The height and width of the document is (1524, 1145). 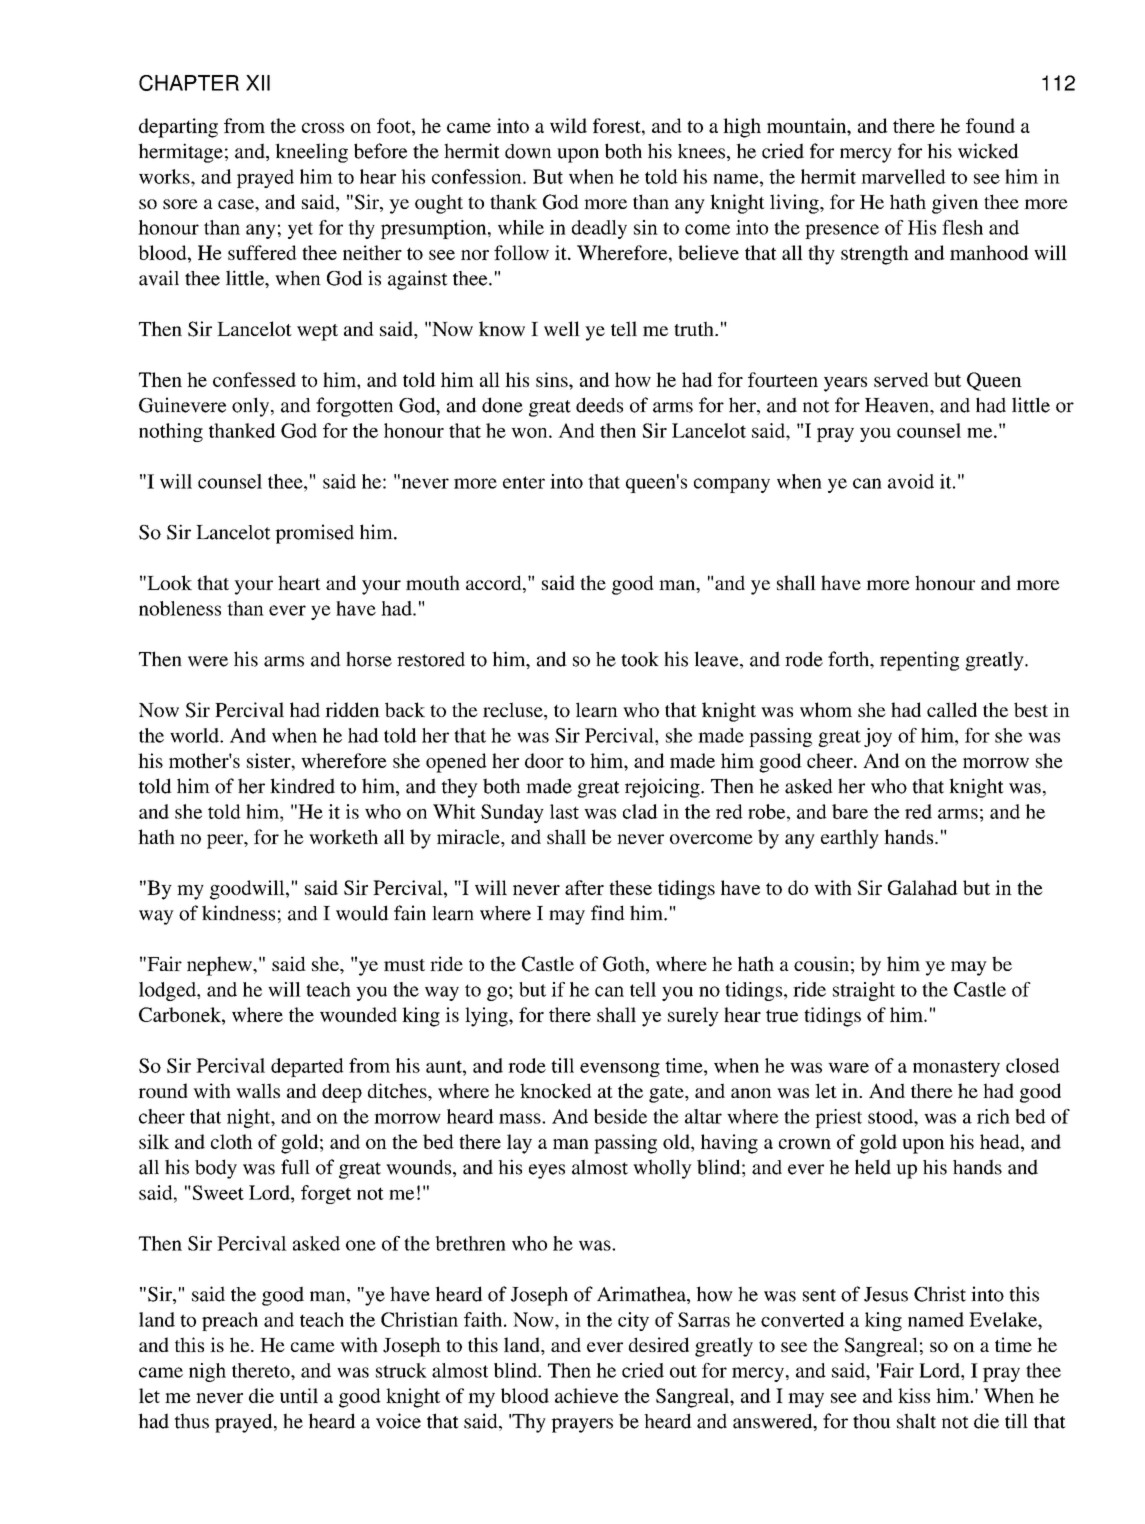 What do you see at coordinates (252, 407) in the document?
I see `only` at bounding box center [252, 407].
